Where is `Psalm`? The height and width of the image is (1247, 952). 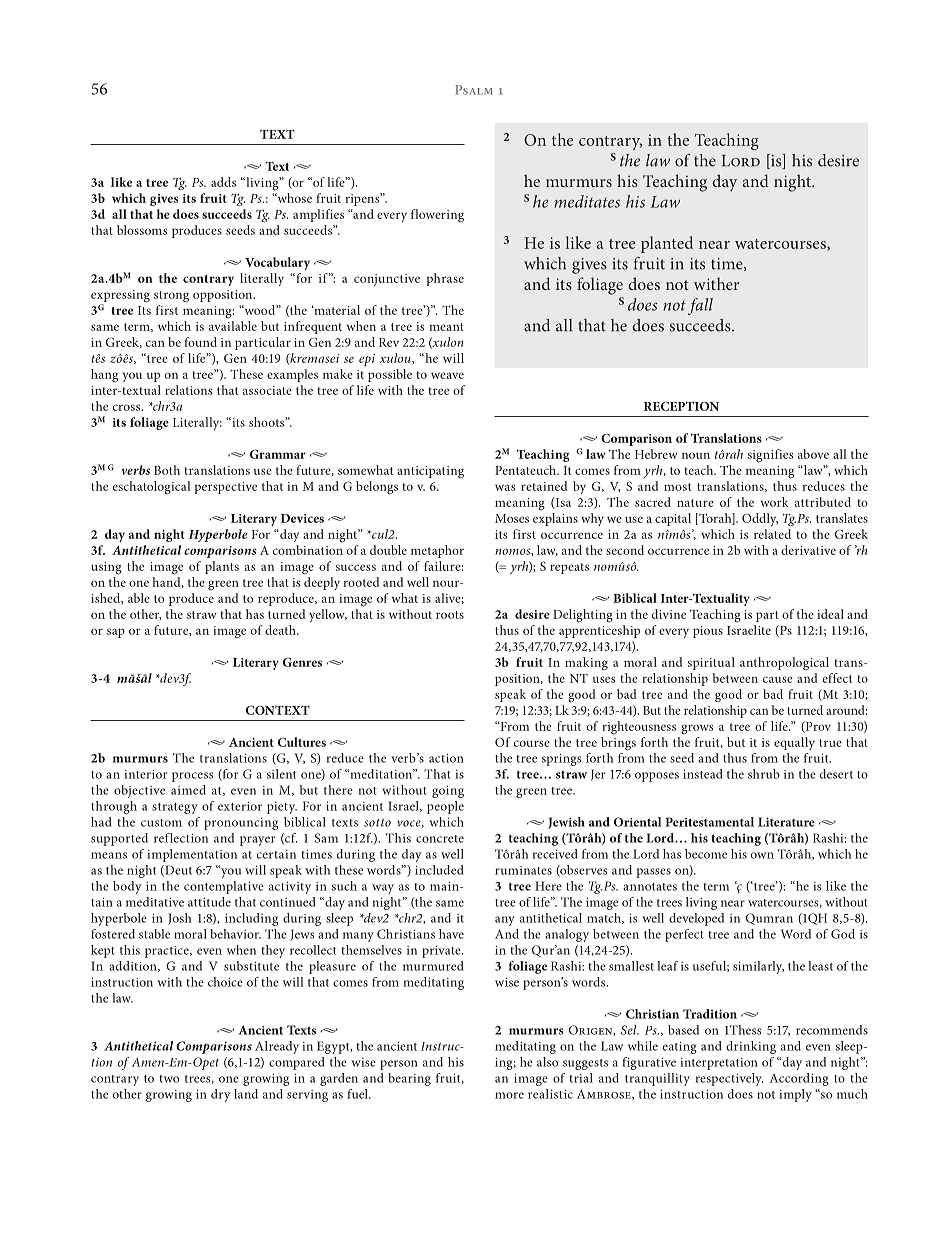
Psalm is located at coordinates (474, 90).
